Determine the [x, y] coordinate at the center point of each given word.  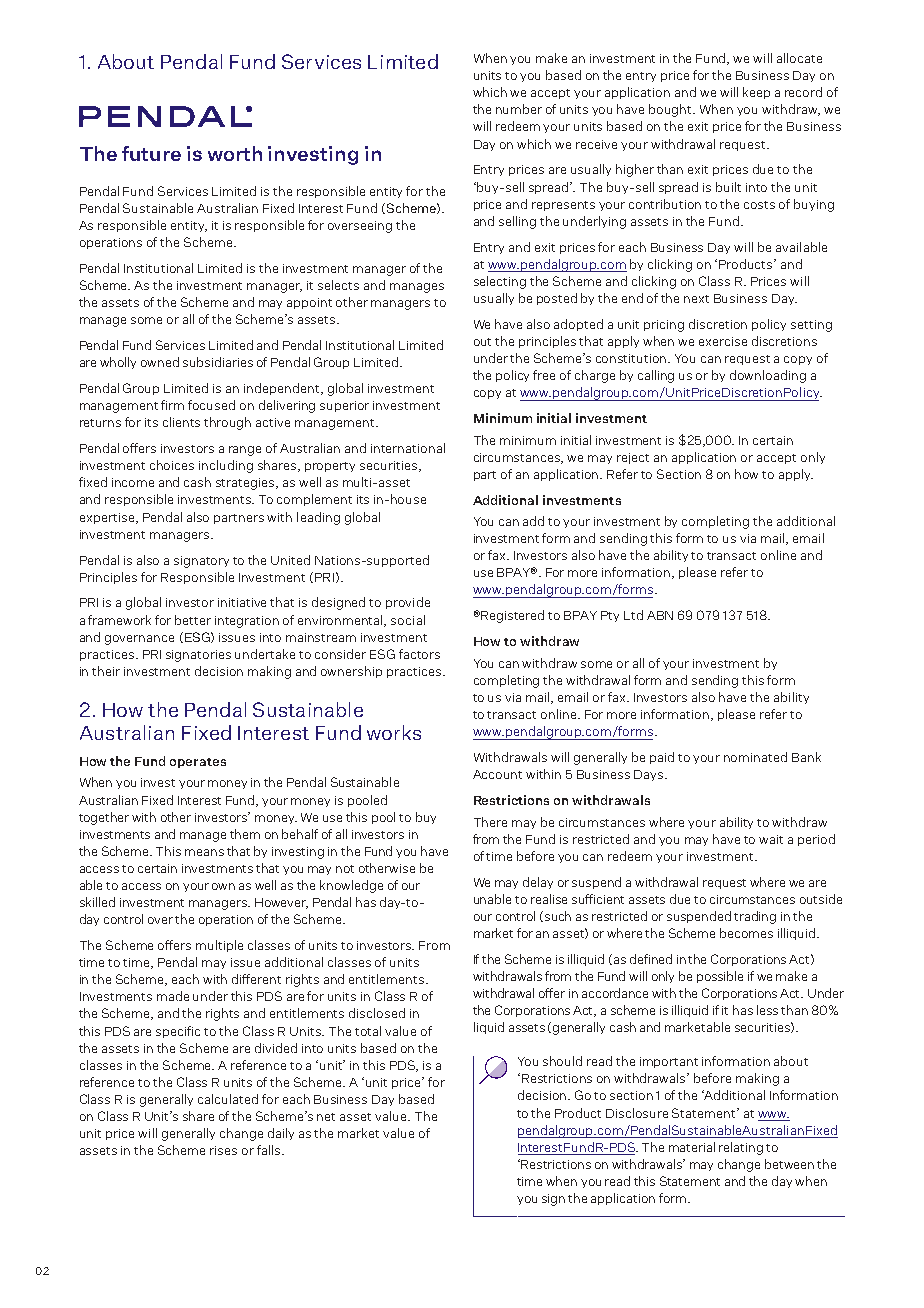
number [519, 109]
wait [771, 839]
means [204, 852]
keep [756, 93]
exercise [723, 341]
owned [160, 362]
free [544, 375]
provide [408, 603]
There [490, 822]
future [151, 153]
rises [223, 1150]
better [193, 620]
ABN [660, 615]
